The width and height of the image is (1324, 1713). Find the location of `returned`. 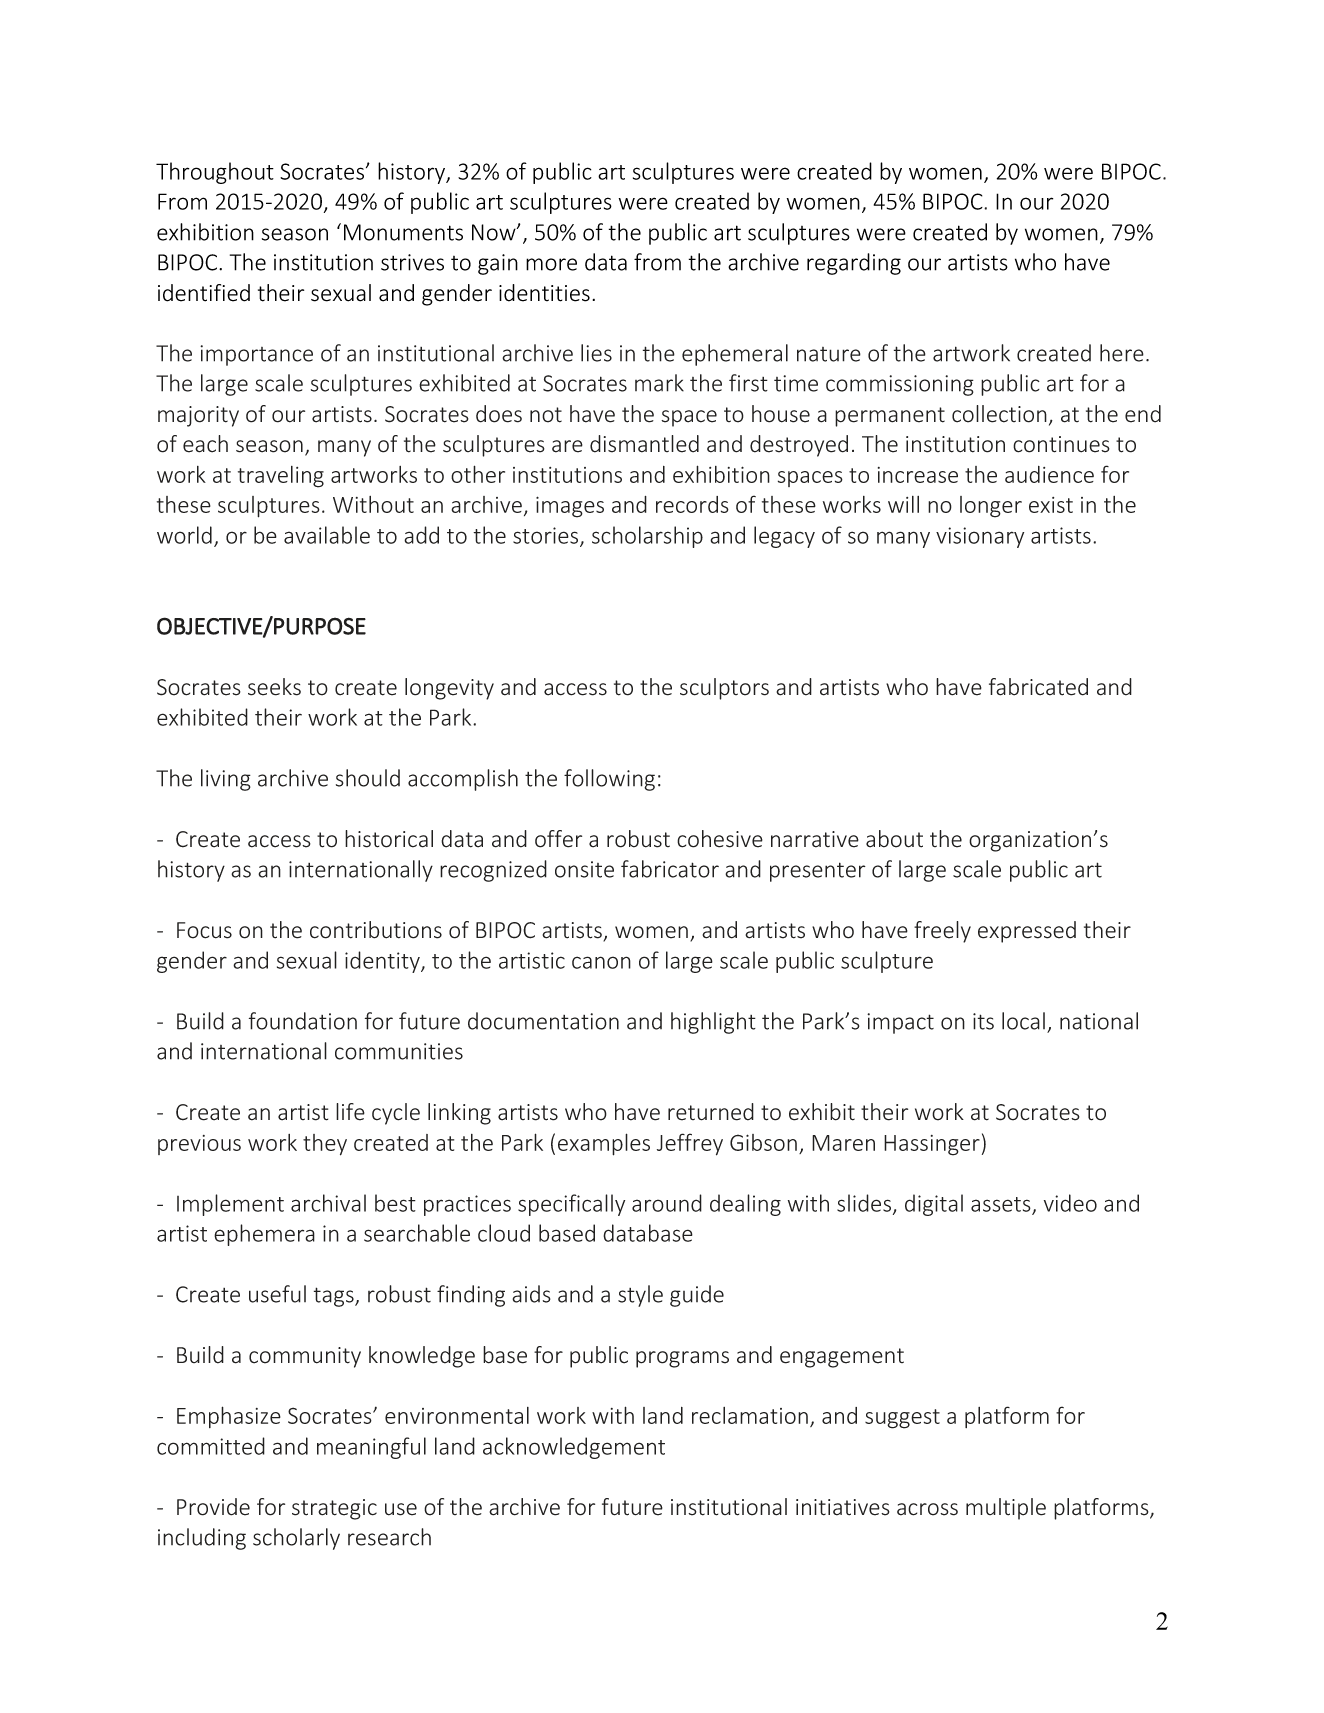

returned is located at coordinates (711, 1112).
